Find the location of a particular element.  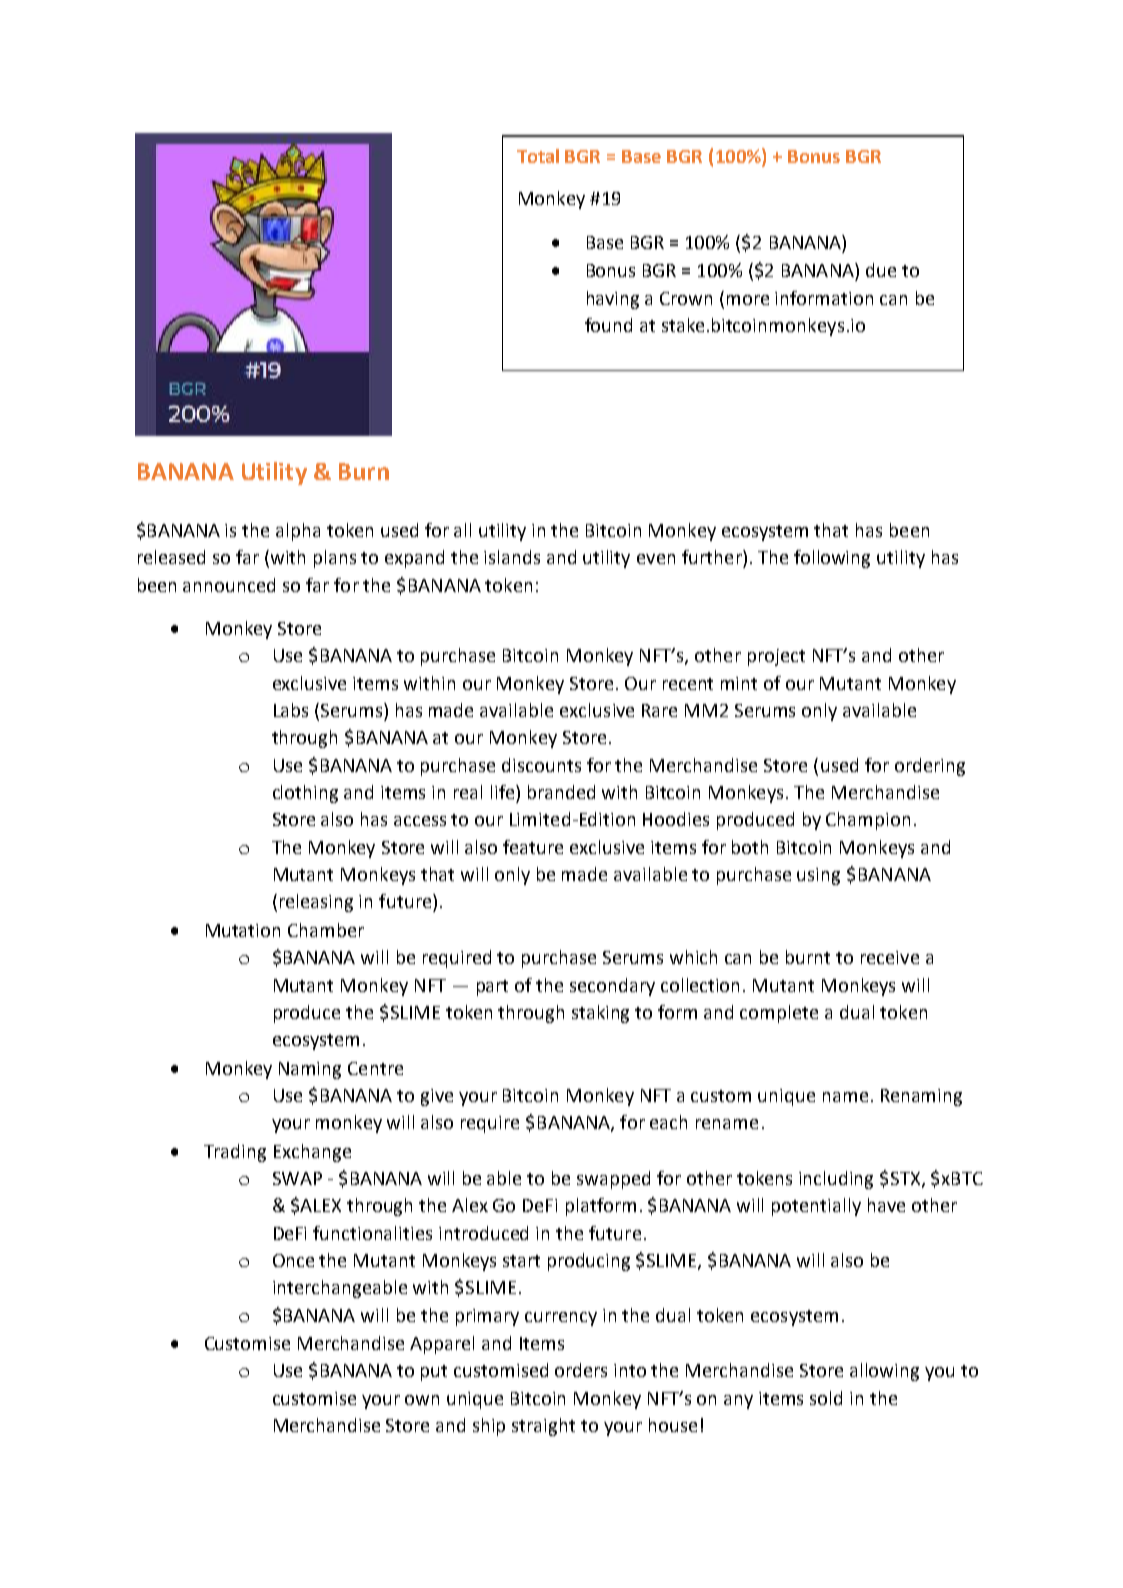

due is located at coordinates (881, 270).
